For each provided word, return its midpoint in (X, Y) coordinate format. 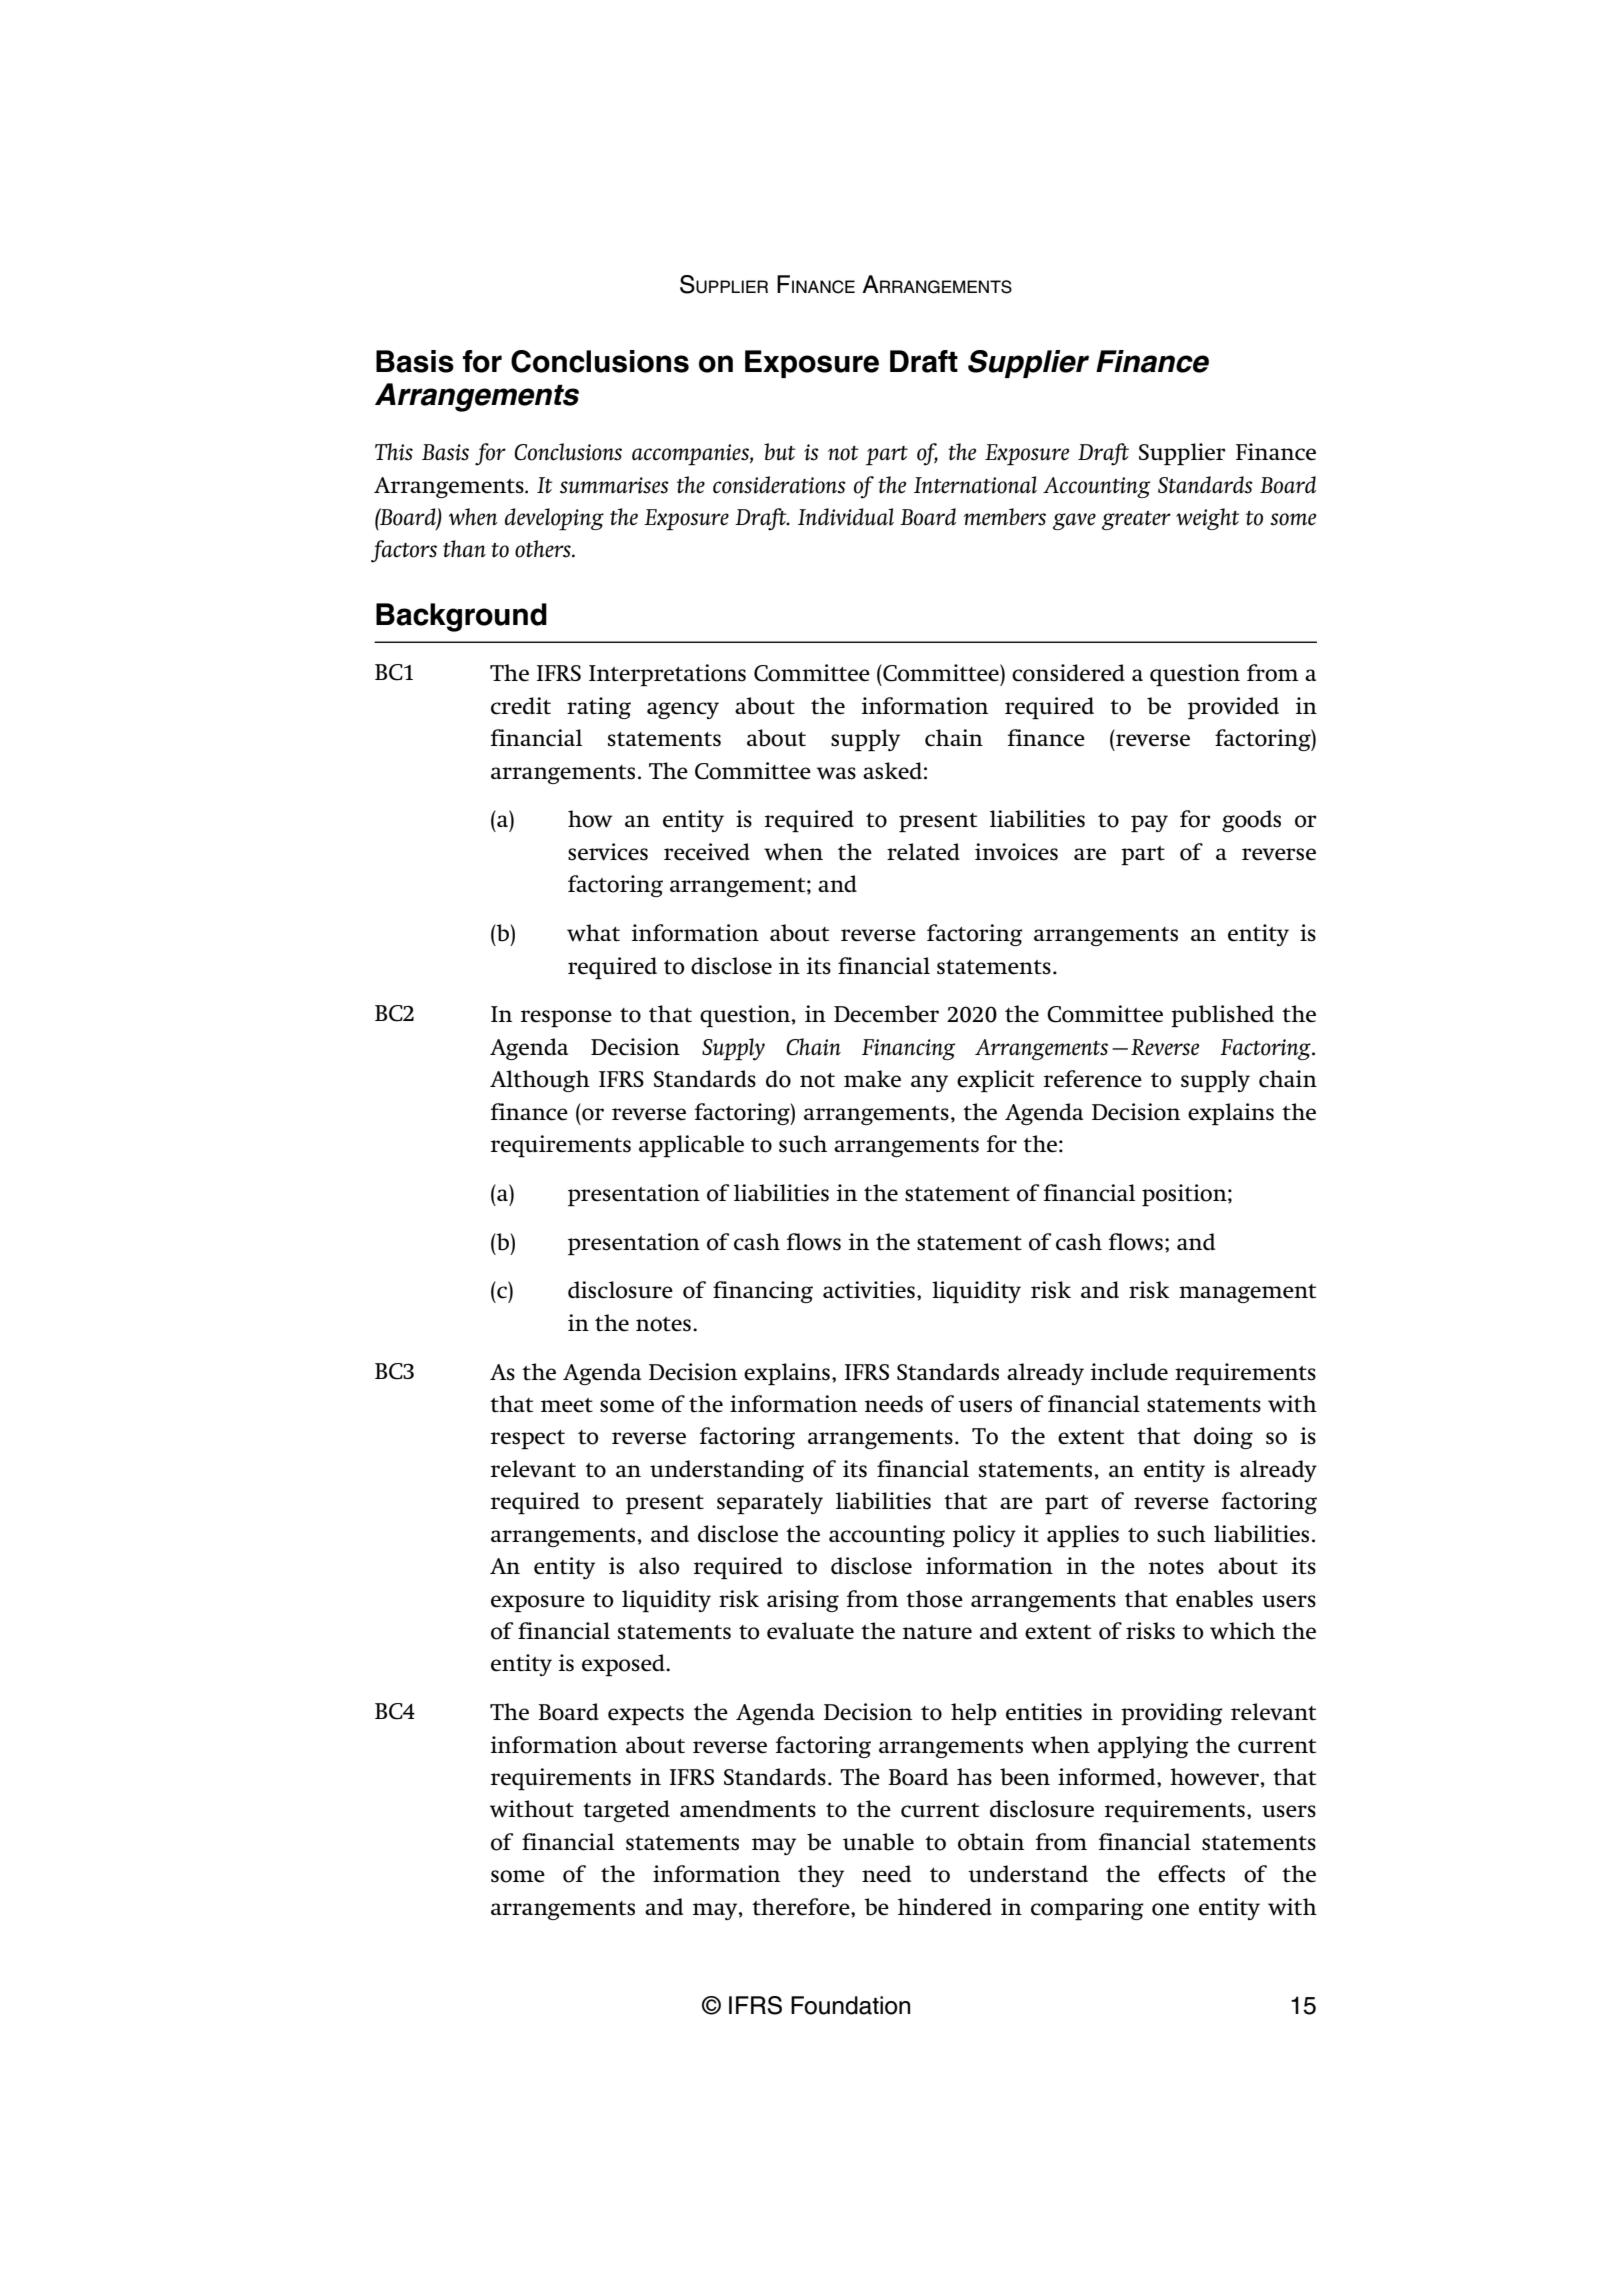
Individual (846, 517)
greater (1136, 520)
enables (1214, 1599)
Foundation (850, 2005)
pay (1149, 823)
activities (869, 1290)
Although (540, 1081)
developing (554, 519)
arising (803, 1601)
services (608, 852)
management (1247, 1293)
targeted (626, 1811)
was (836, 773)
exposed (624, 1665)
